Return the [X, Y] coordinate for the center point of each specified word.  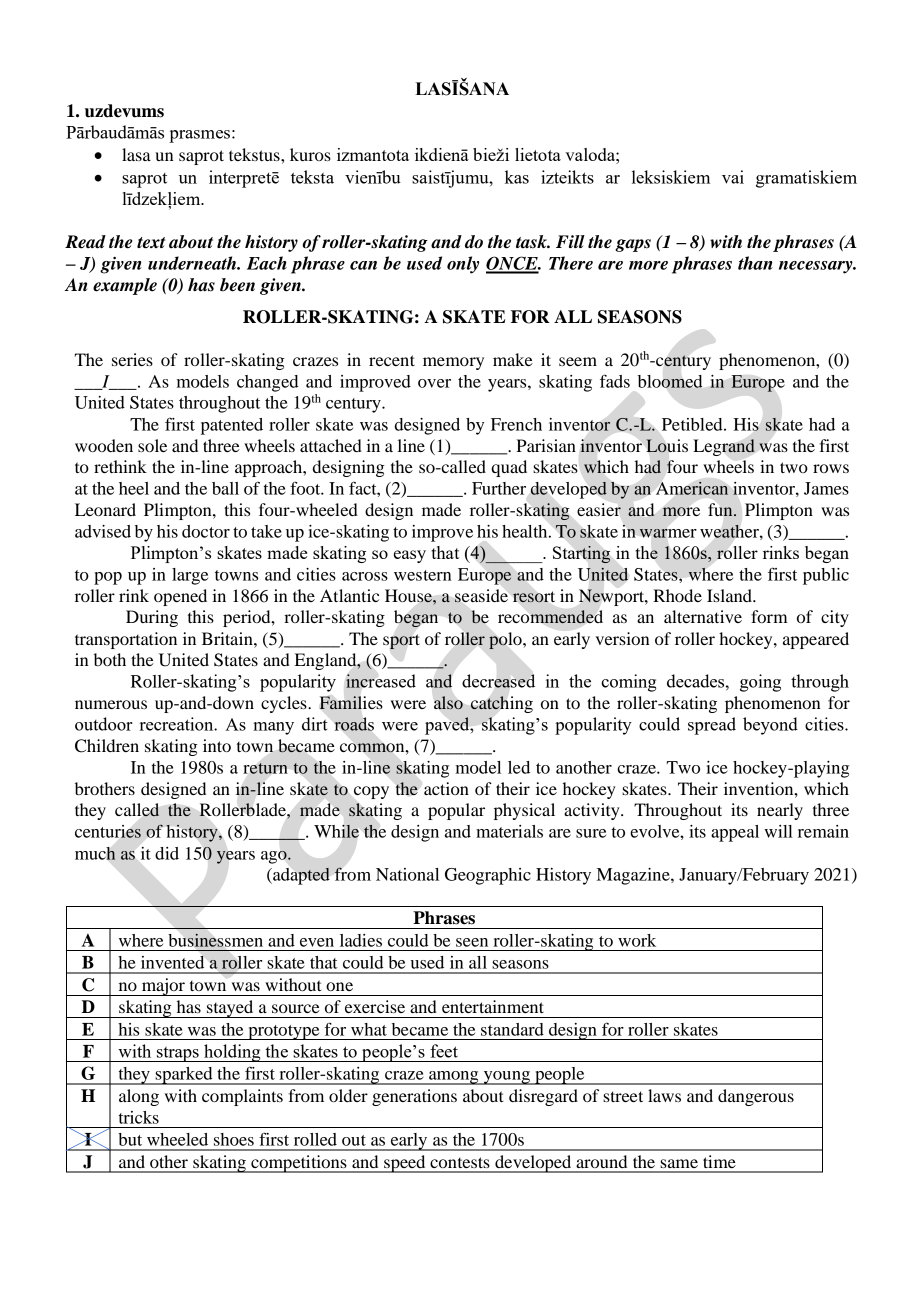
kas [517, 177]
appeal [735, 833]
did [167, 853]
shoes [234, 1139]
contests [460, 1162]
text [151, 243]
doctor [206, 531]
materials [509, 831]
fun [722, 509]
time [719, 1161]
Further [499, 488]
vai [733, 177]
